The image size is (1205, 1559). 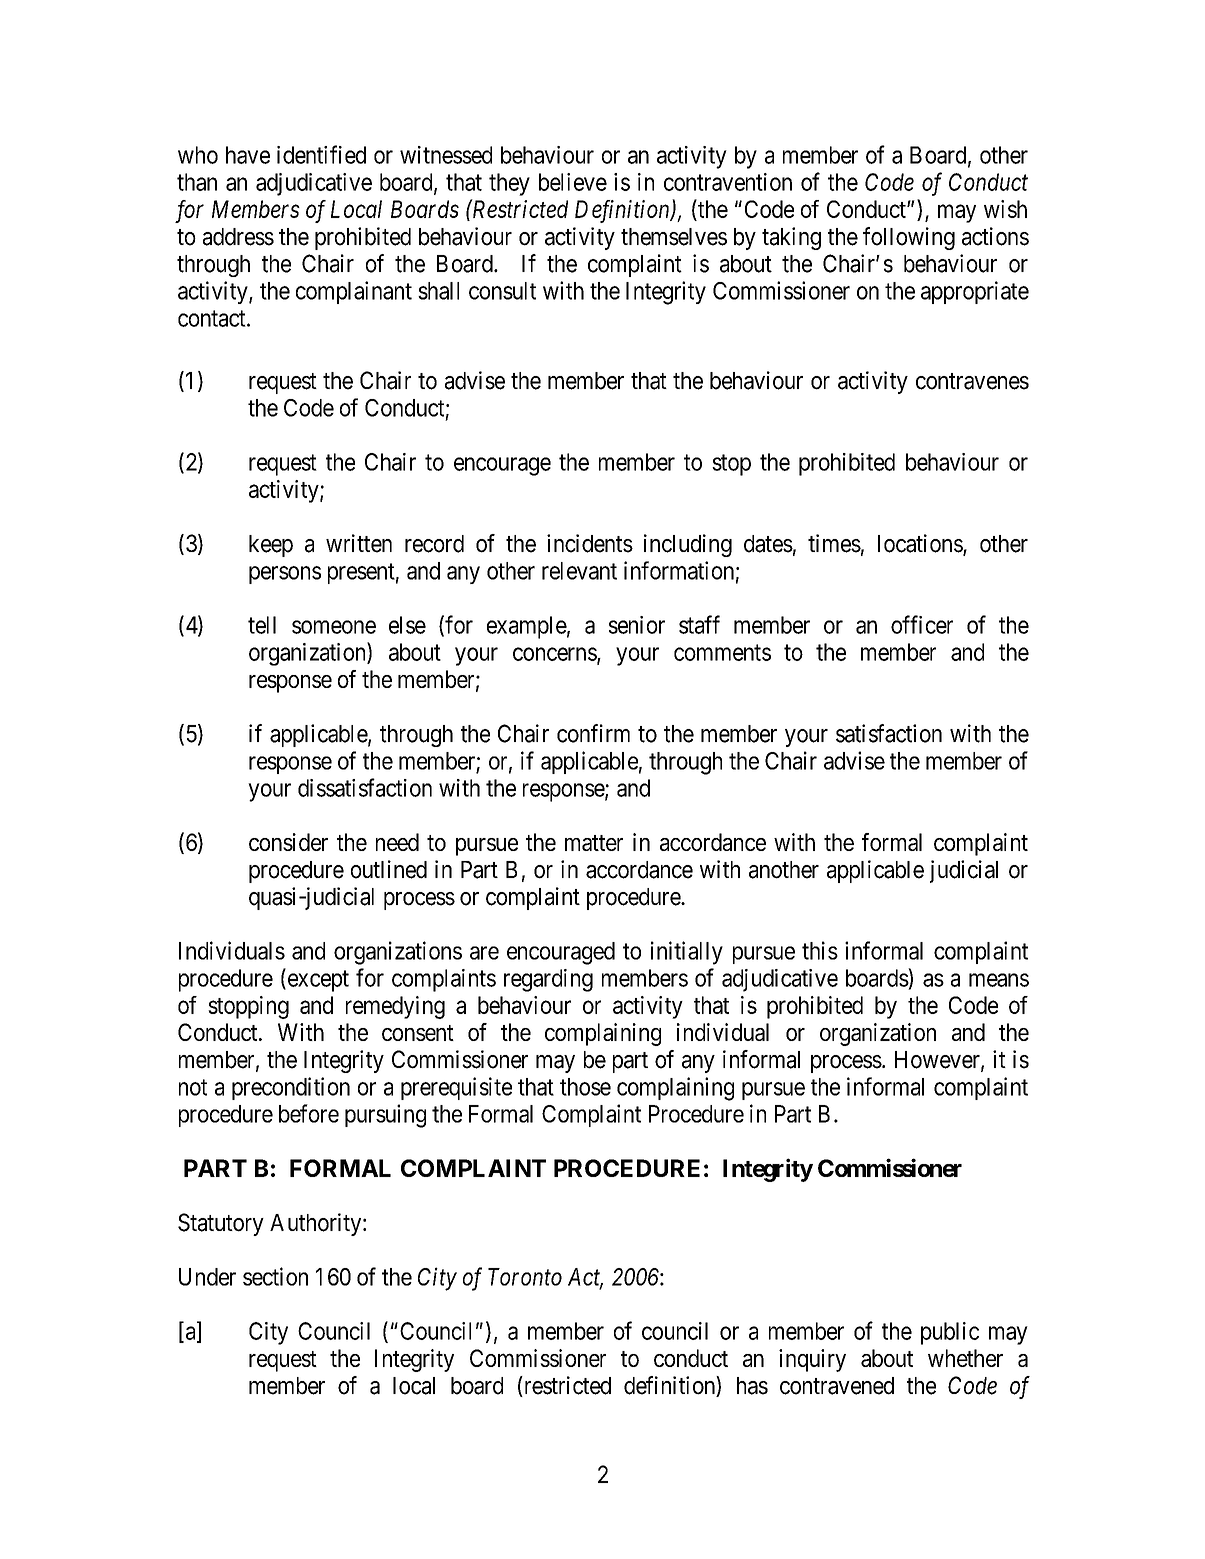 I want to click on believe, so click(x=573, y=182).
